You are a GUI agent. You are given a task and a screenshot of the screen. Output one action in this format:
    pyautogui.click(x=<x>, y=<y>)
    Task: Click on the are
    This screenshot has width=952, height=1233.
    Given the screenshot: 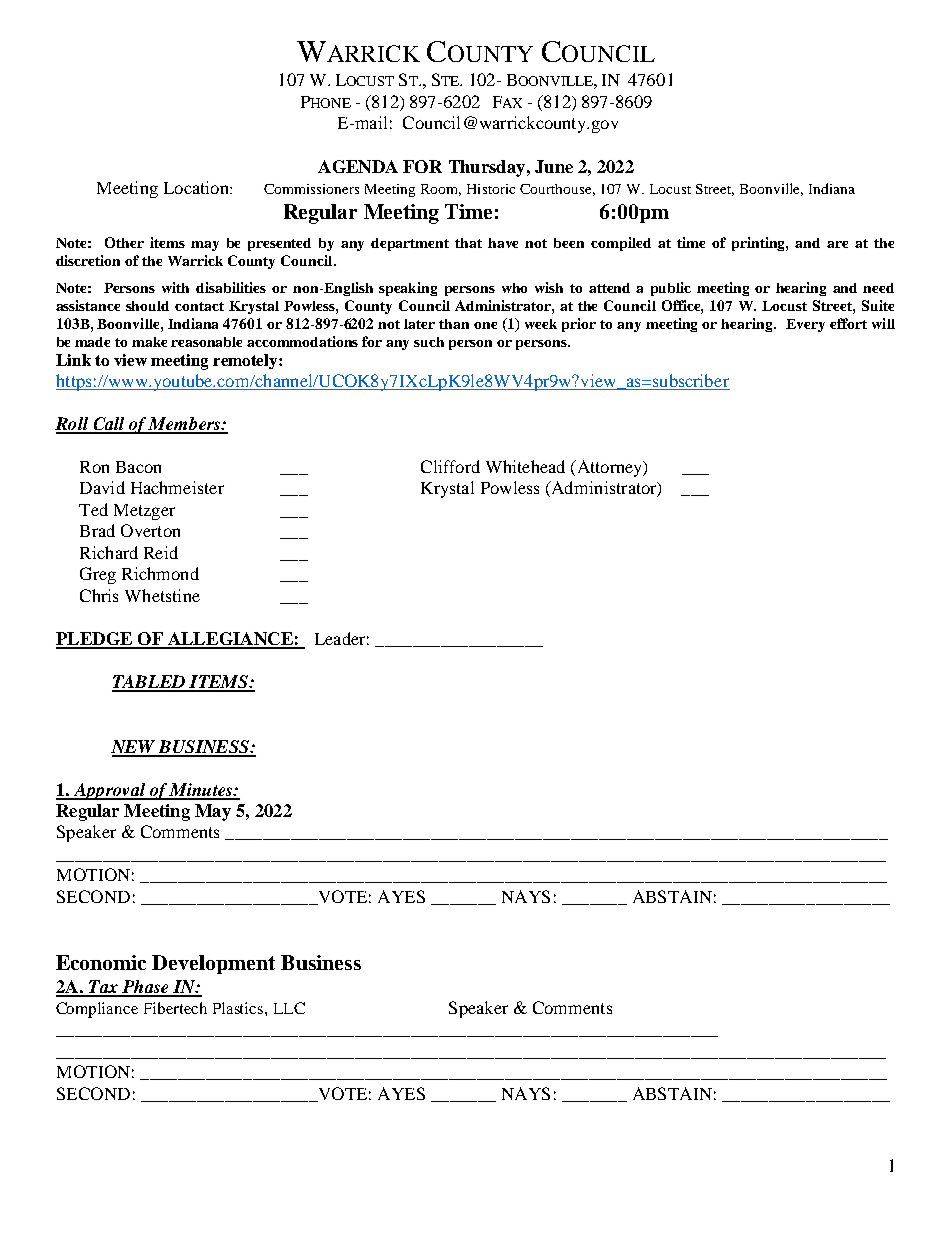 What is the action you would take?
    pyautogui.click(x=837, y=244)
